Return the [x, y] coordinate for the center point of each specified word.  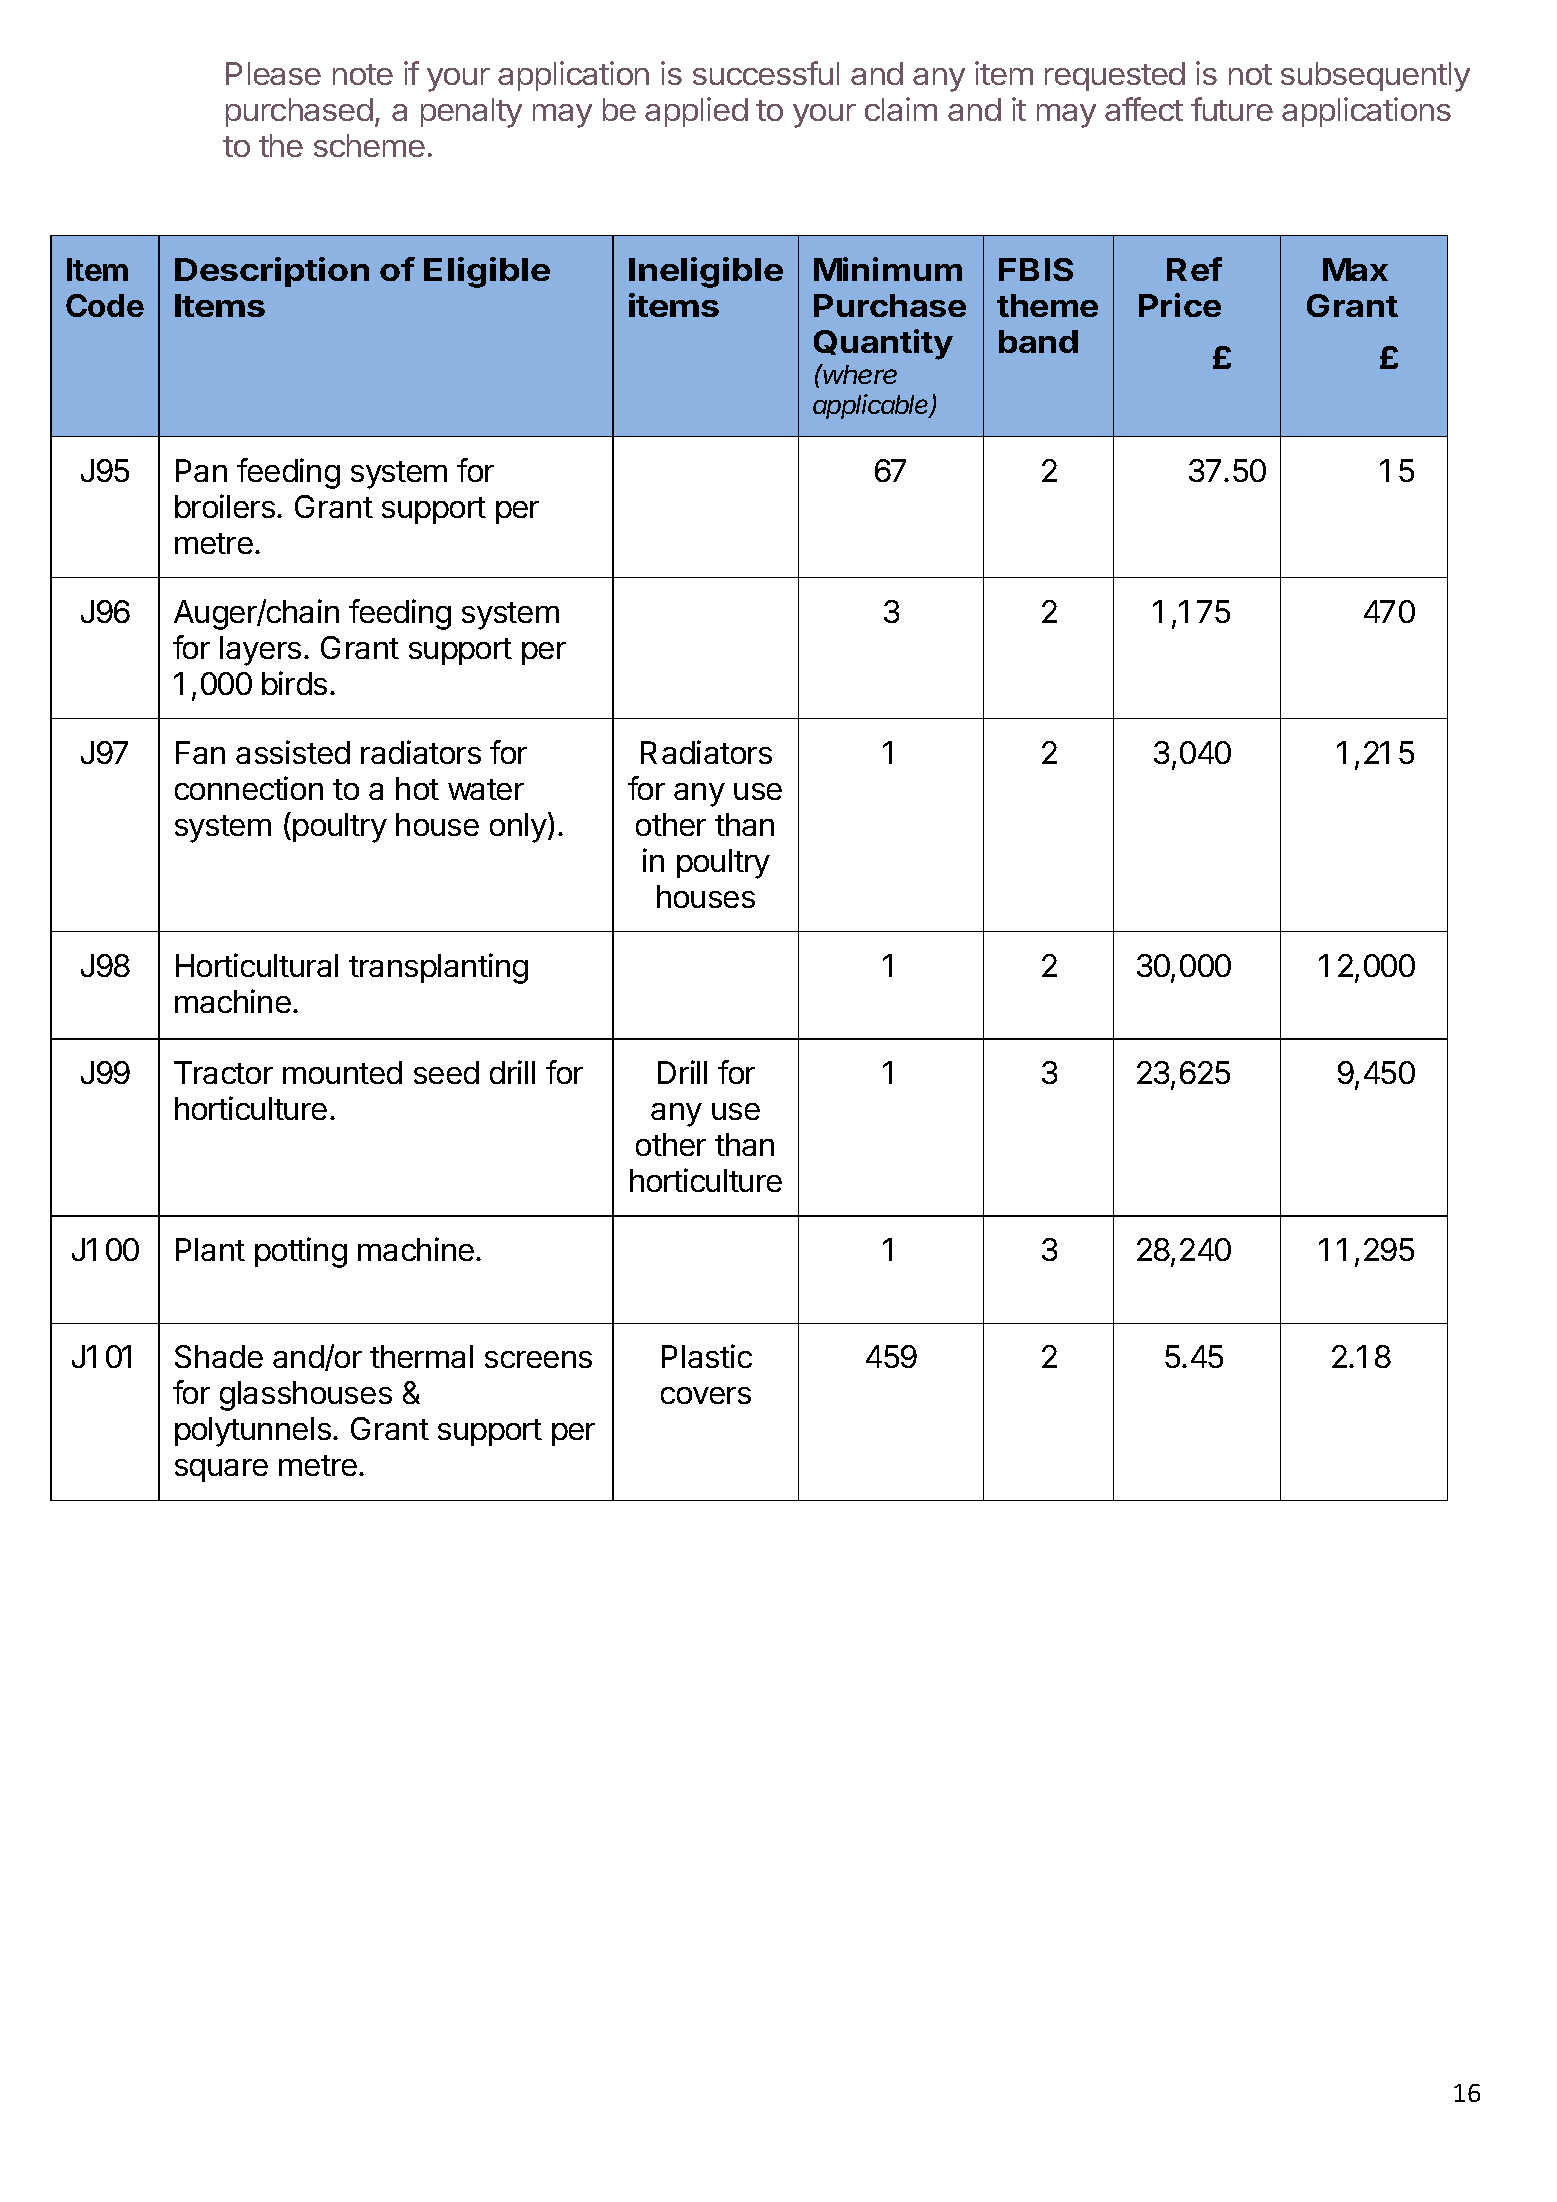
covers [706, 1395]
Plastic [707, 1356]
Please [273, 73]
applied [696, 112]
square [221, 1470]
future [1232, 109]
